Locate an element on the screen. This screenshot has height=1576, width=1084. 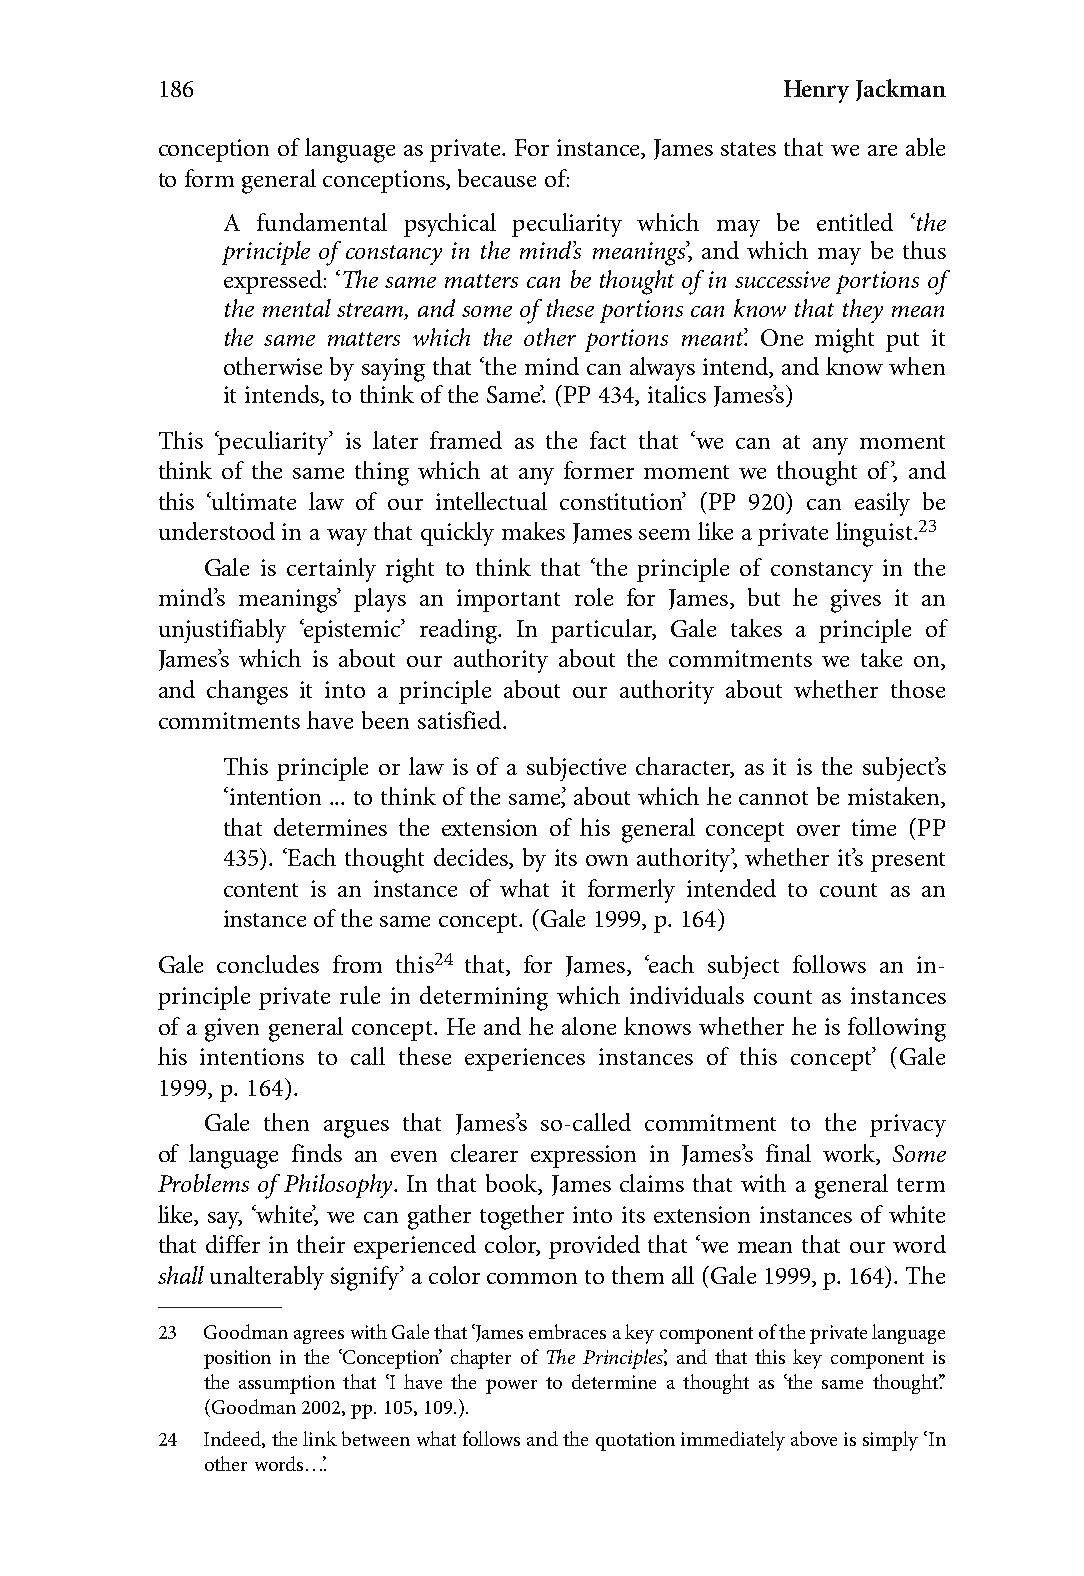
satisfied is located at coordinates (461, 720).
